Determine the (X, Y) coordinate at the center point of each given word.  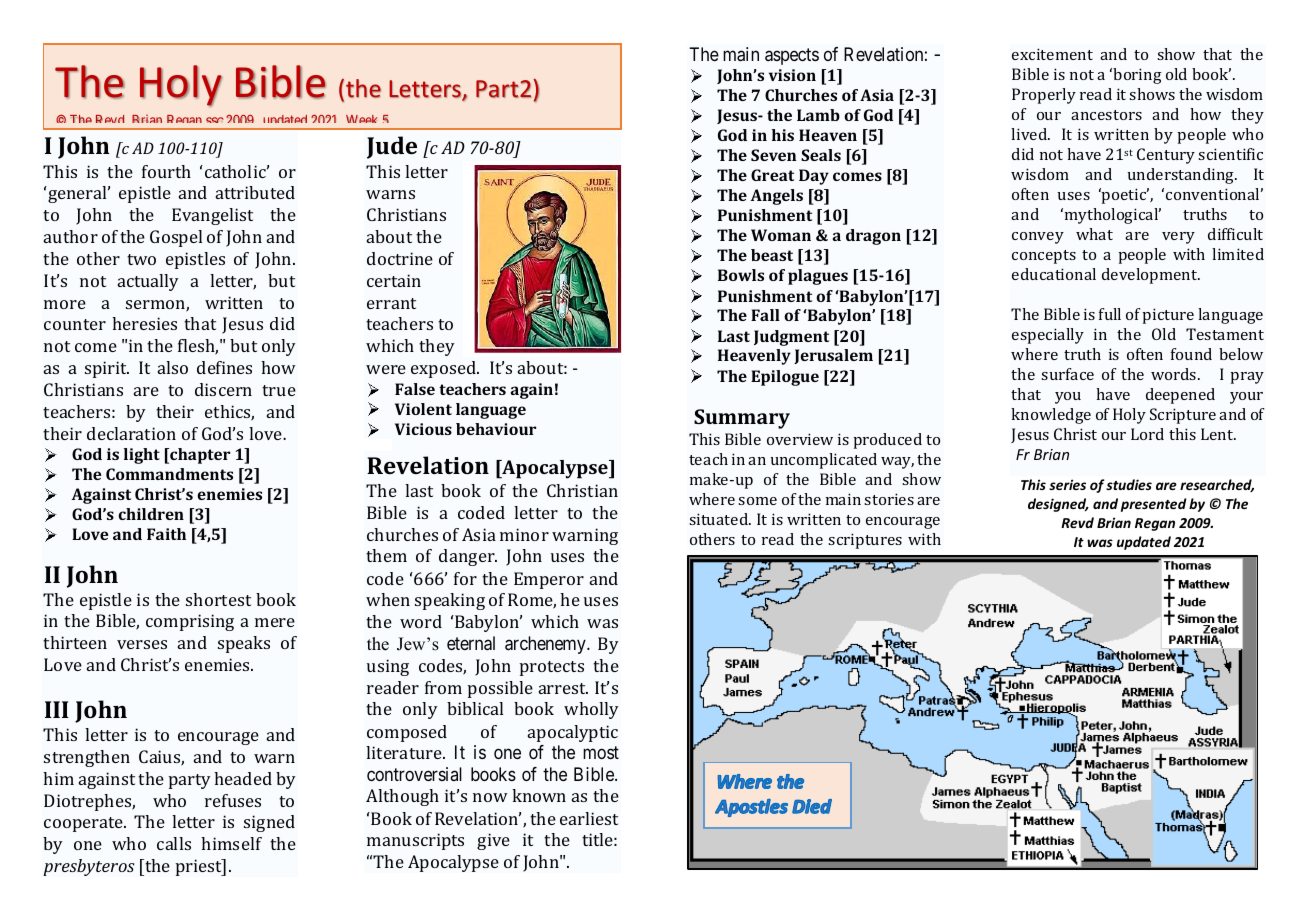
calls (174, 843)
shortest (218, 599)
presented (1154, 505)
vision (792, 75)
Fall (765, 315)
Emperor (549, 580)
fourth (166, 171)
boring (1137, 76)
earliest (589, 818)
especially (1048, 336)
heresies (144, 323)
